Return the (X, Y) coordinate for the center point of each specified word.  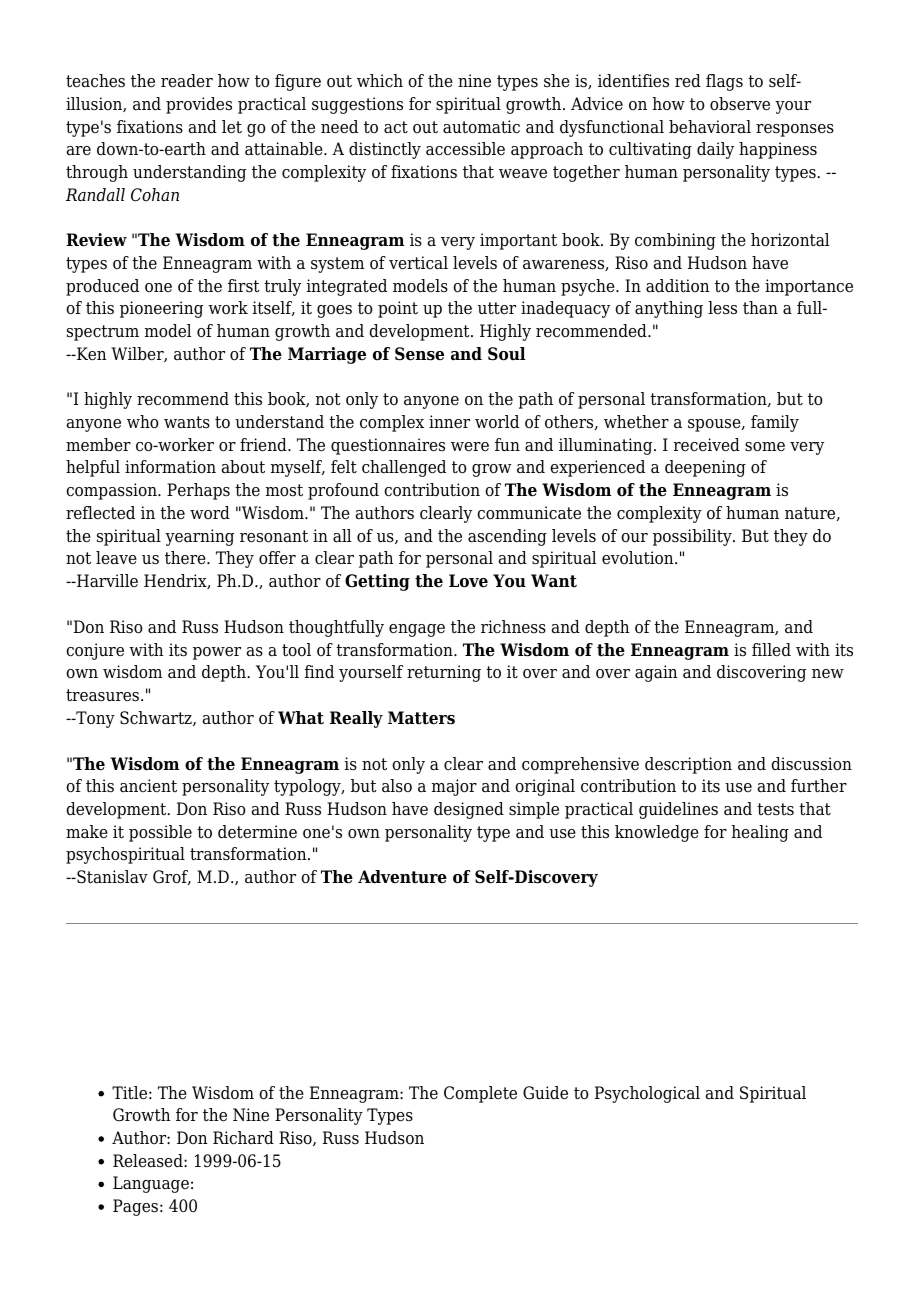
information (170, 467)
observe (740, 104)
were (470, 447)
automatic (481, 127)
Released (149, 1161)
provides (199, 105)
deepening (705, 468)
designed (469, 810)
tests (775, 809)
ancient (148, 786)
